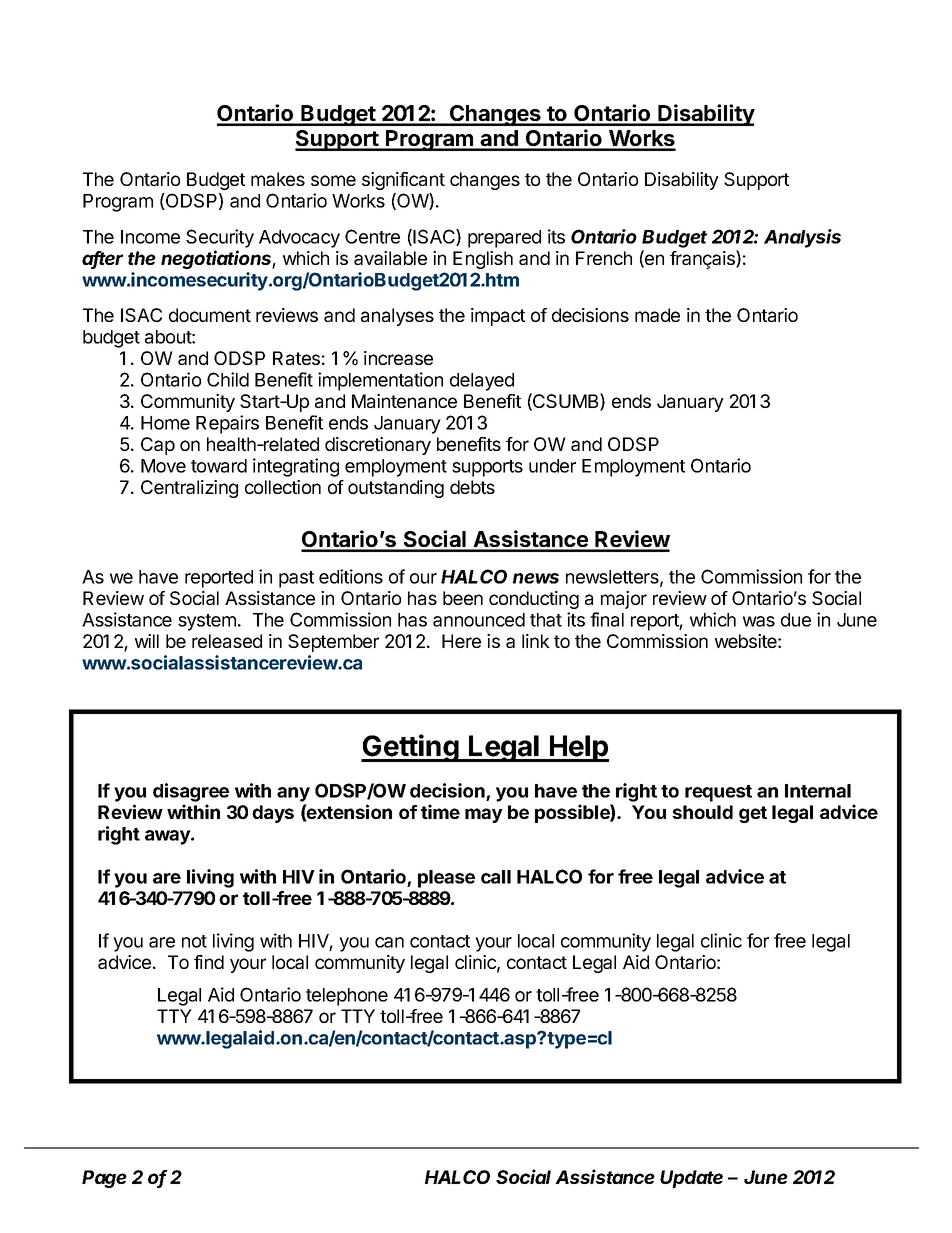 The height and width of the screenshot is (1233, 952). What do you see at coordinates (227, 641) in the screenshot?
I see `released` at bounding box center [227, 641].
